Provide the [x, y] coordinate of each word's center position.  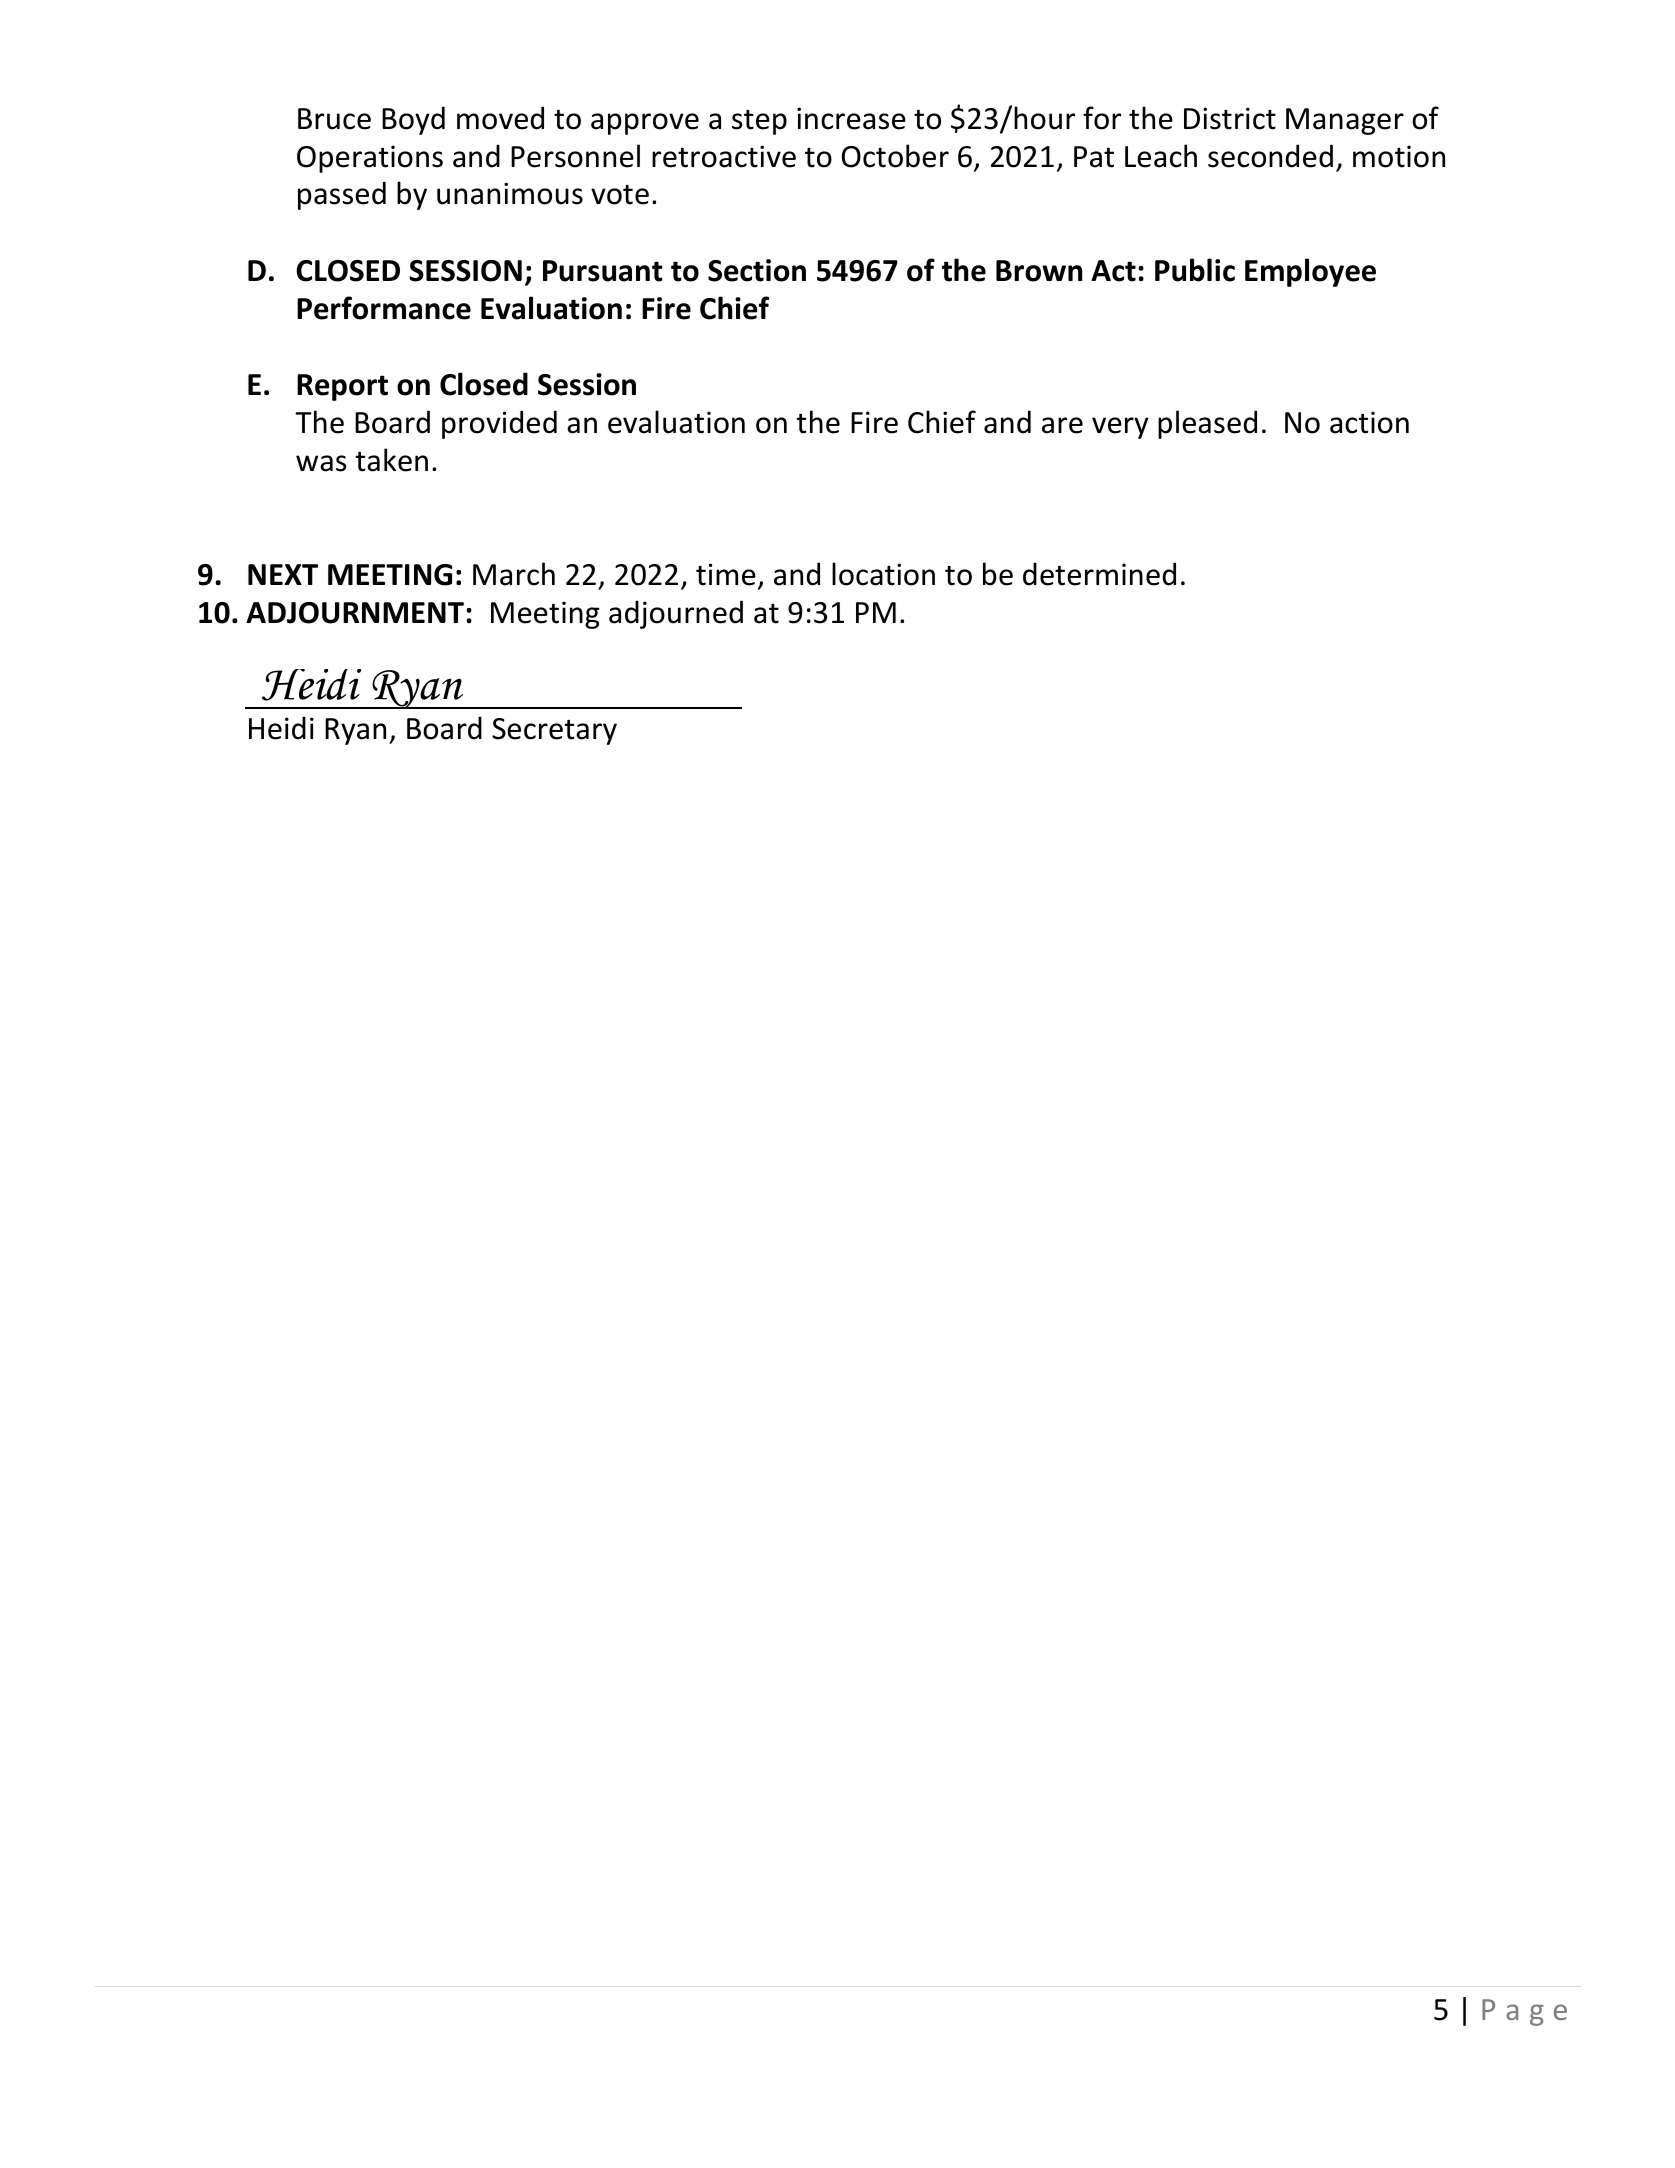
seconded [1270, 156]
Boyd [413, 120]
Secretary [554, 731]
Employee [1310, 272]
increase [851, 118]
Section [757, 270]
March [514, 574]
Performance [384, 308]
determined [1099, 574]
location [883, 574]
